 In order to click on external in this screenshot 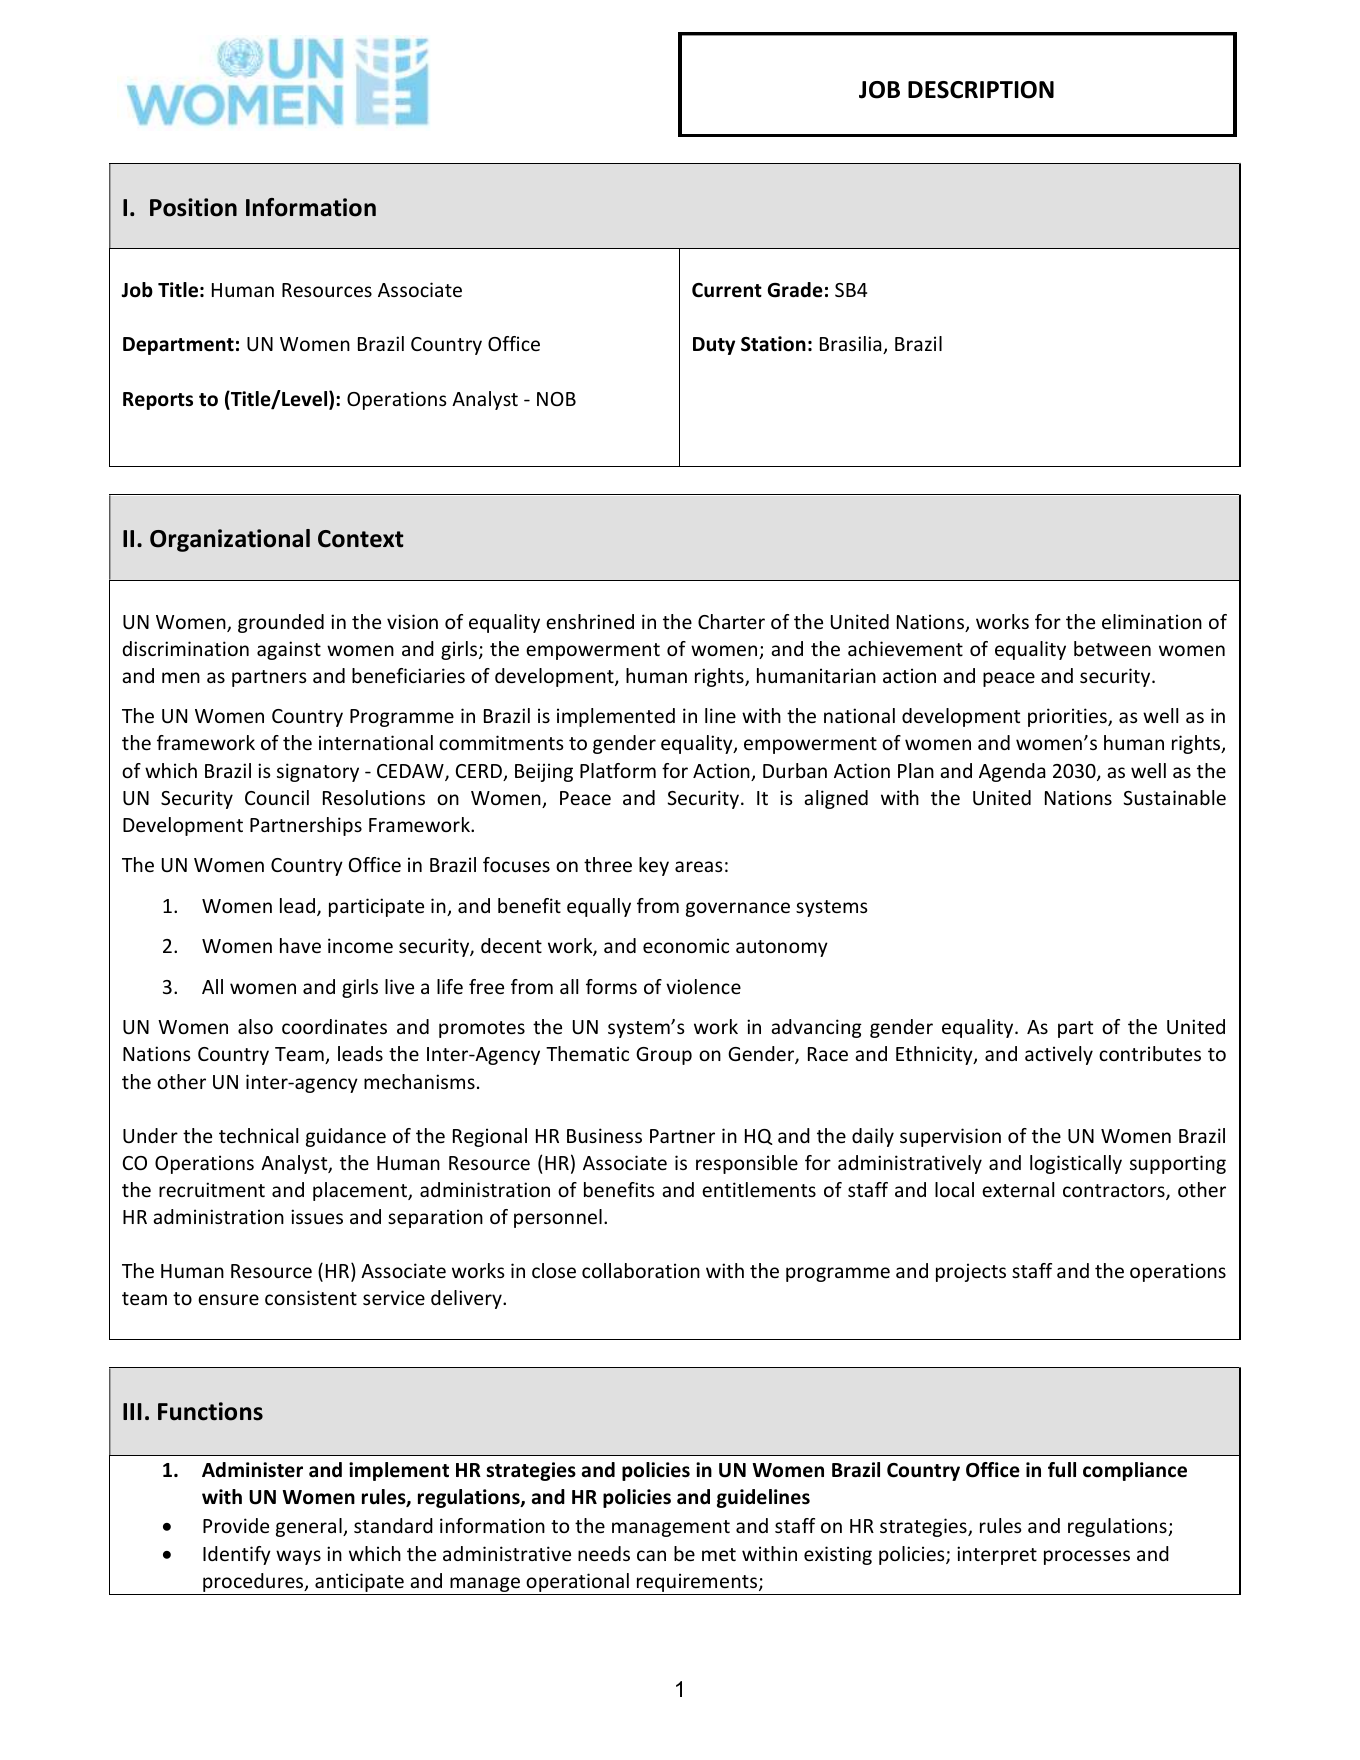, I will do `click(1018, 1189)`.
